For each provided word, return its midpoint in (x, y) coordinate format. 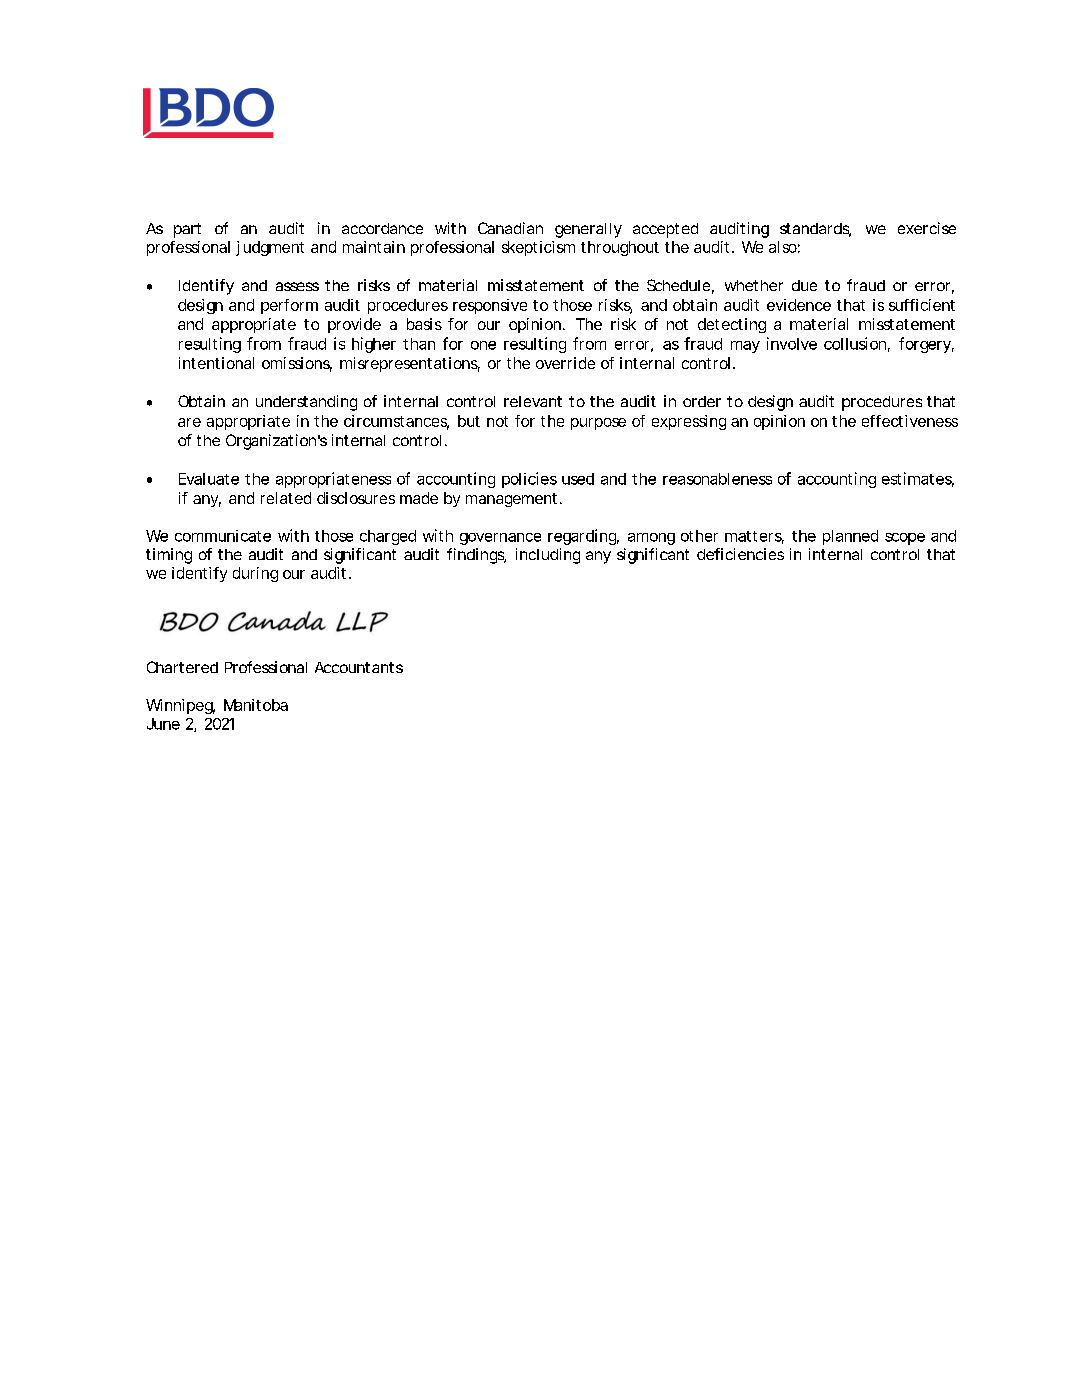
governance (500, 539)
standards (815, 230)
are (189, 422)
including (548, 556)
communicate (223, 536)
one (483, 345)
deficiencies (740, 554)
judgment (270, 248)
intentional (216, 363)
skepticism (538, 248)
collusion (855, 343)
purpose (598, 424)
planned (850, 537)
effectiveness (910, 421)
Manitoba (256, 705)
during (255, 574)
